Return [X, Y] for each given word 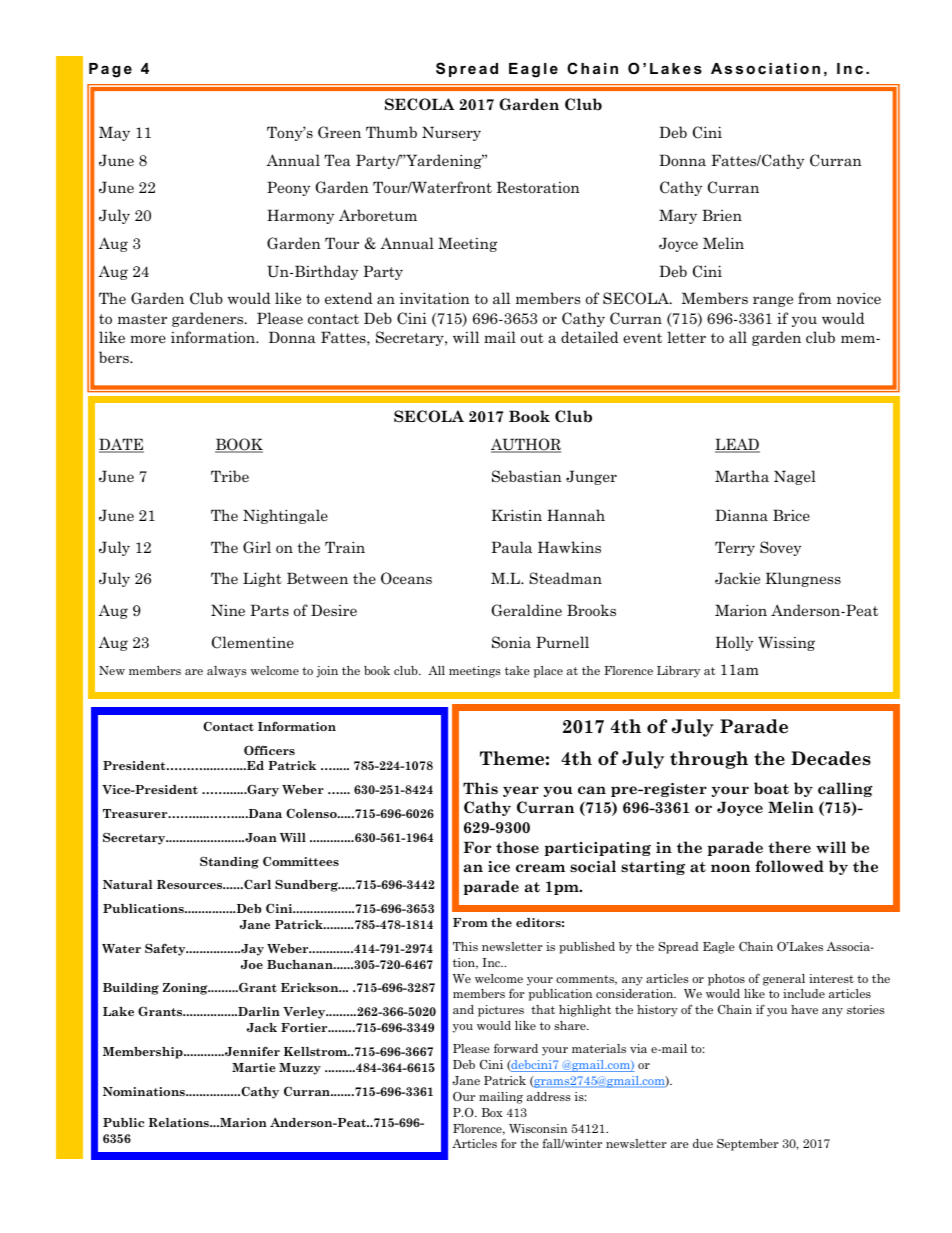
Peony [289, 188]
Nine [228, 610]
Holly [735, 643]
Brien [722, 215]
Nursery [451, 133]
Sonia [511, 642]
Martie [254, 1067]
